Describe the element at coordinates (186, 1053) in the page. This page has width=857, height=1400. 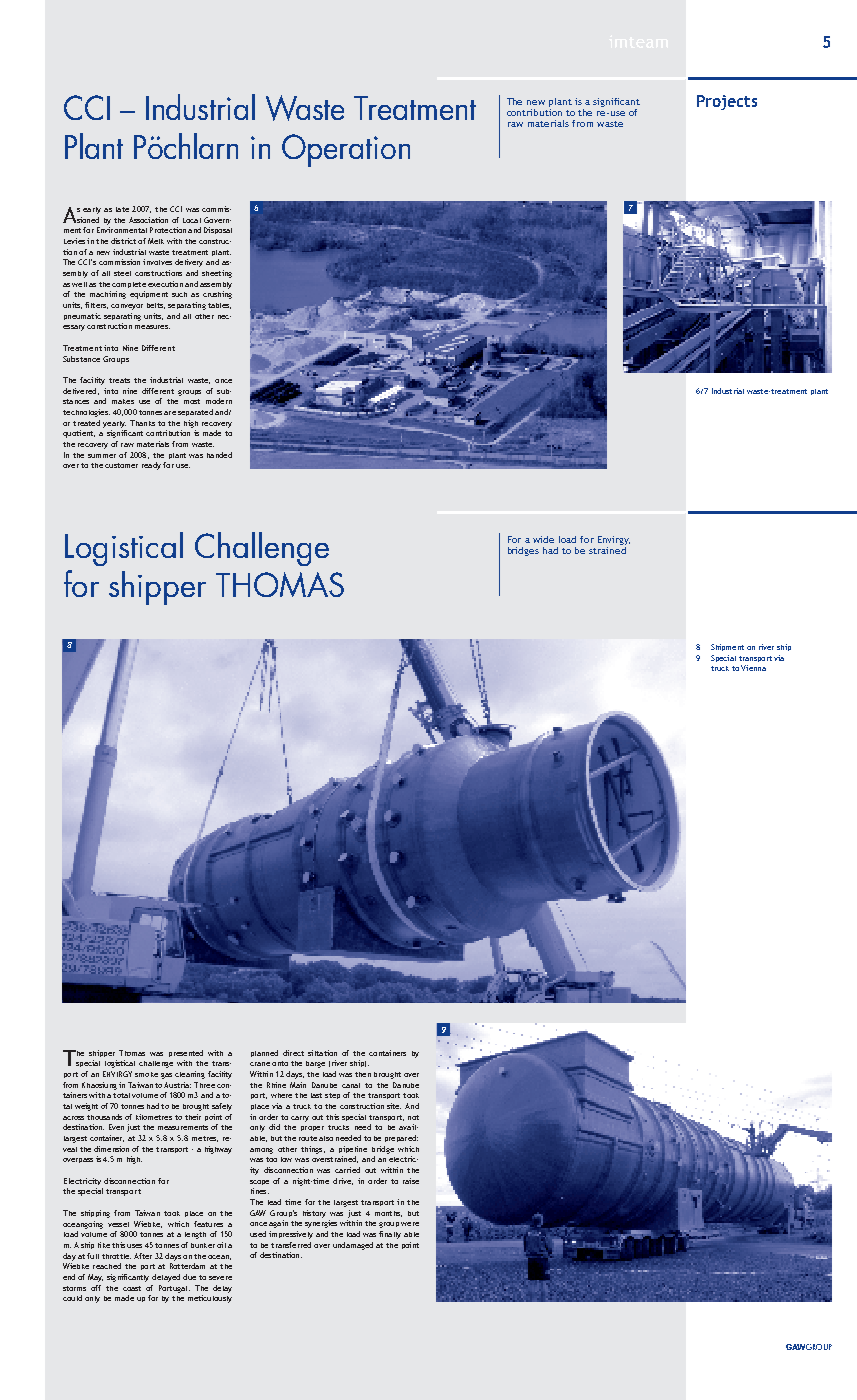
I see `presented` at that location.
